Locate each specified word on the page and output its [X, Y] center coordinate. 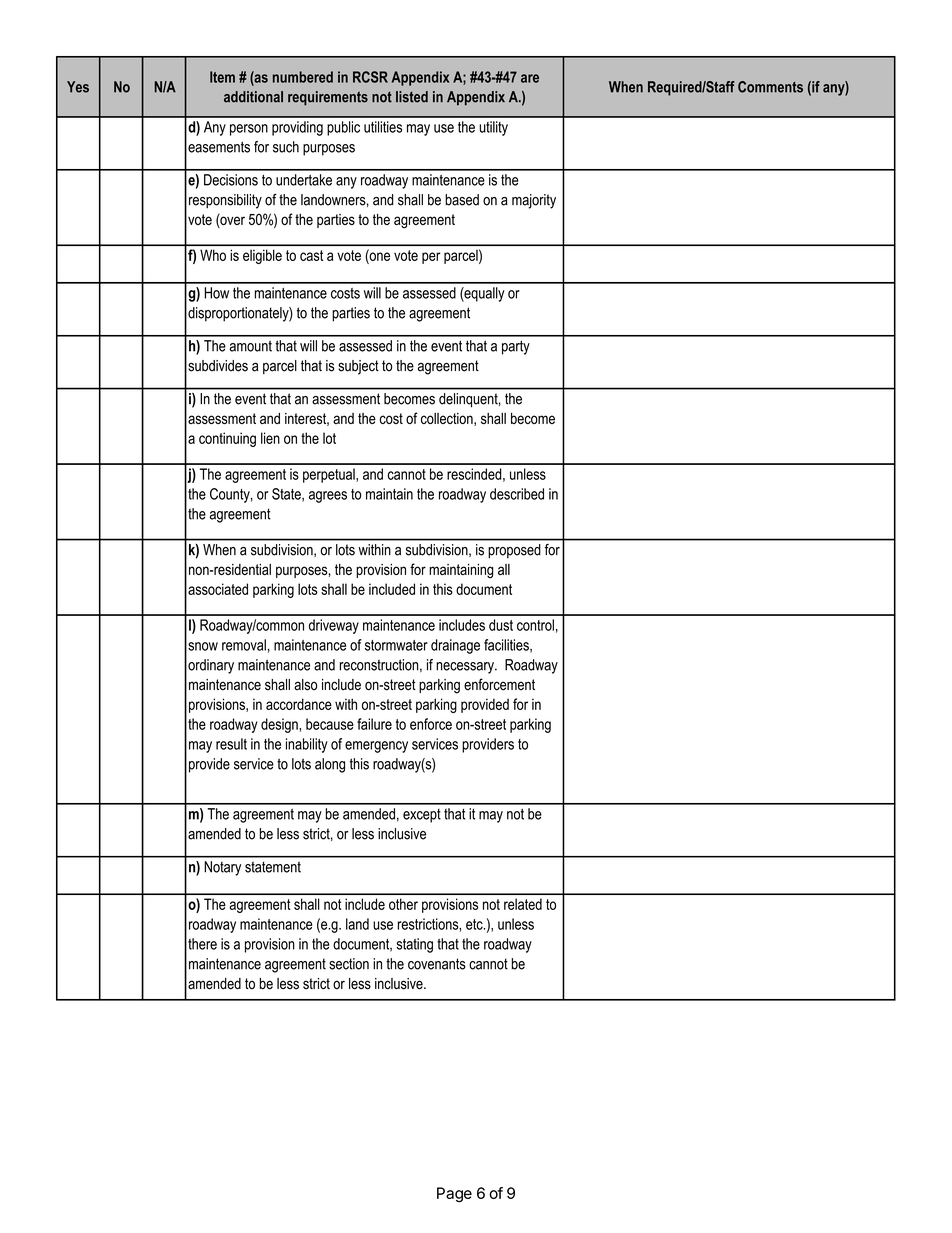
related [523, 904]
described [517, 494]
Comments [770, 87]
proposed [514, 551]
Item [222, 77]
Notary [222, 868]
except [422, 816]
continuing [227, 439]
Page [454, 1195]
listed [412, 97]
